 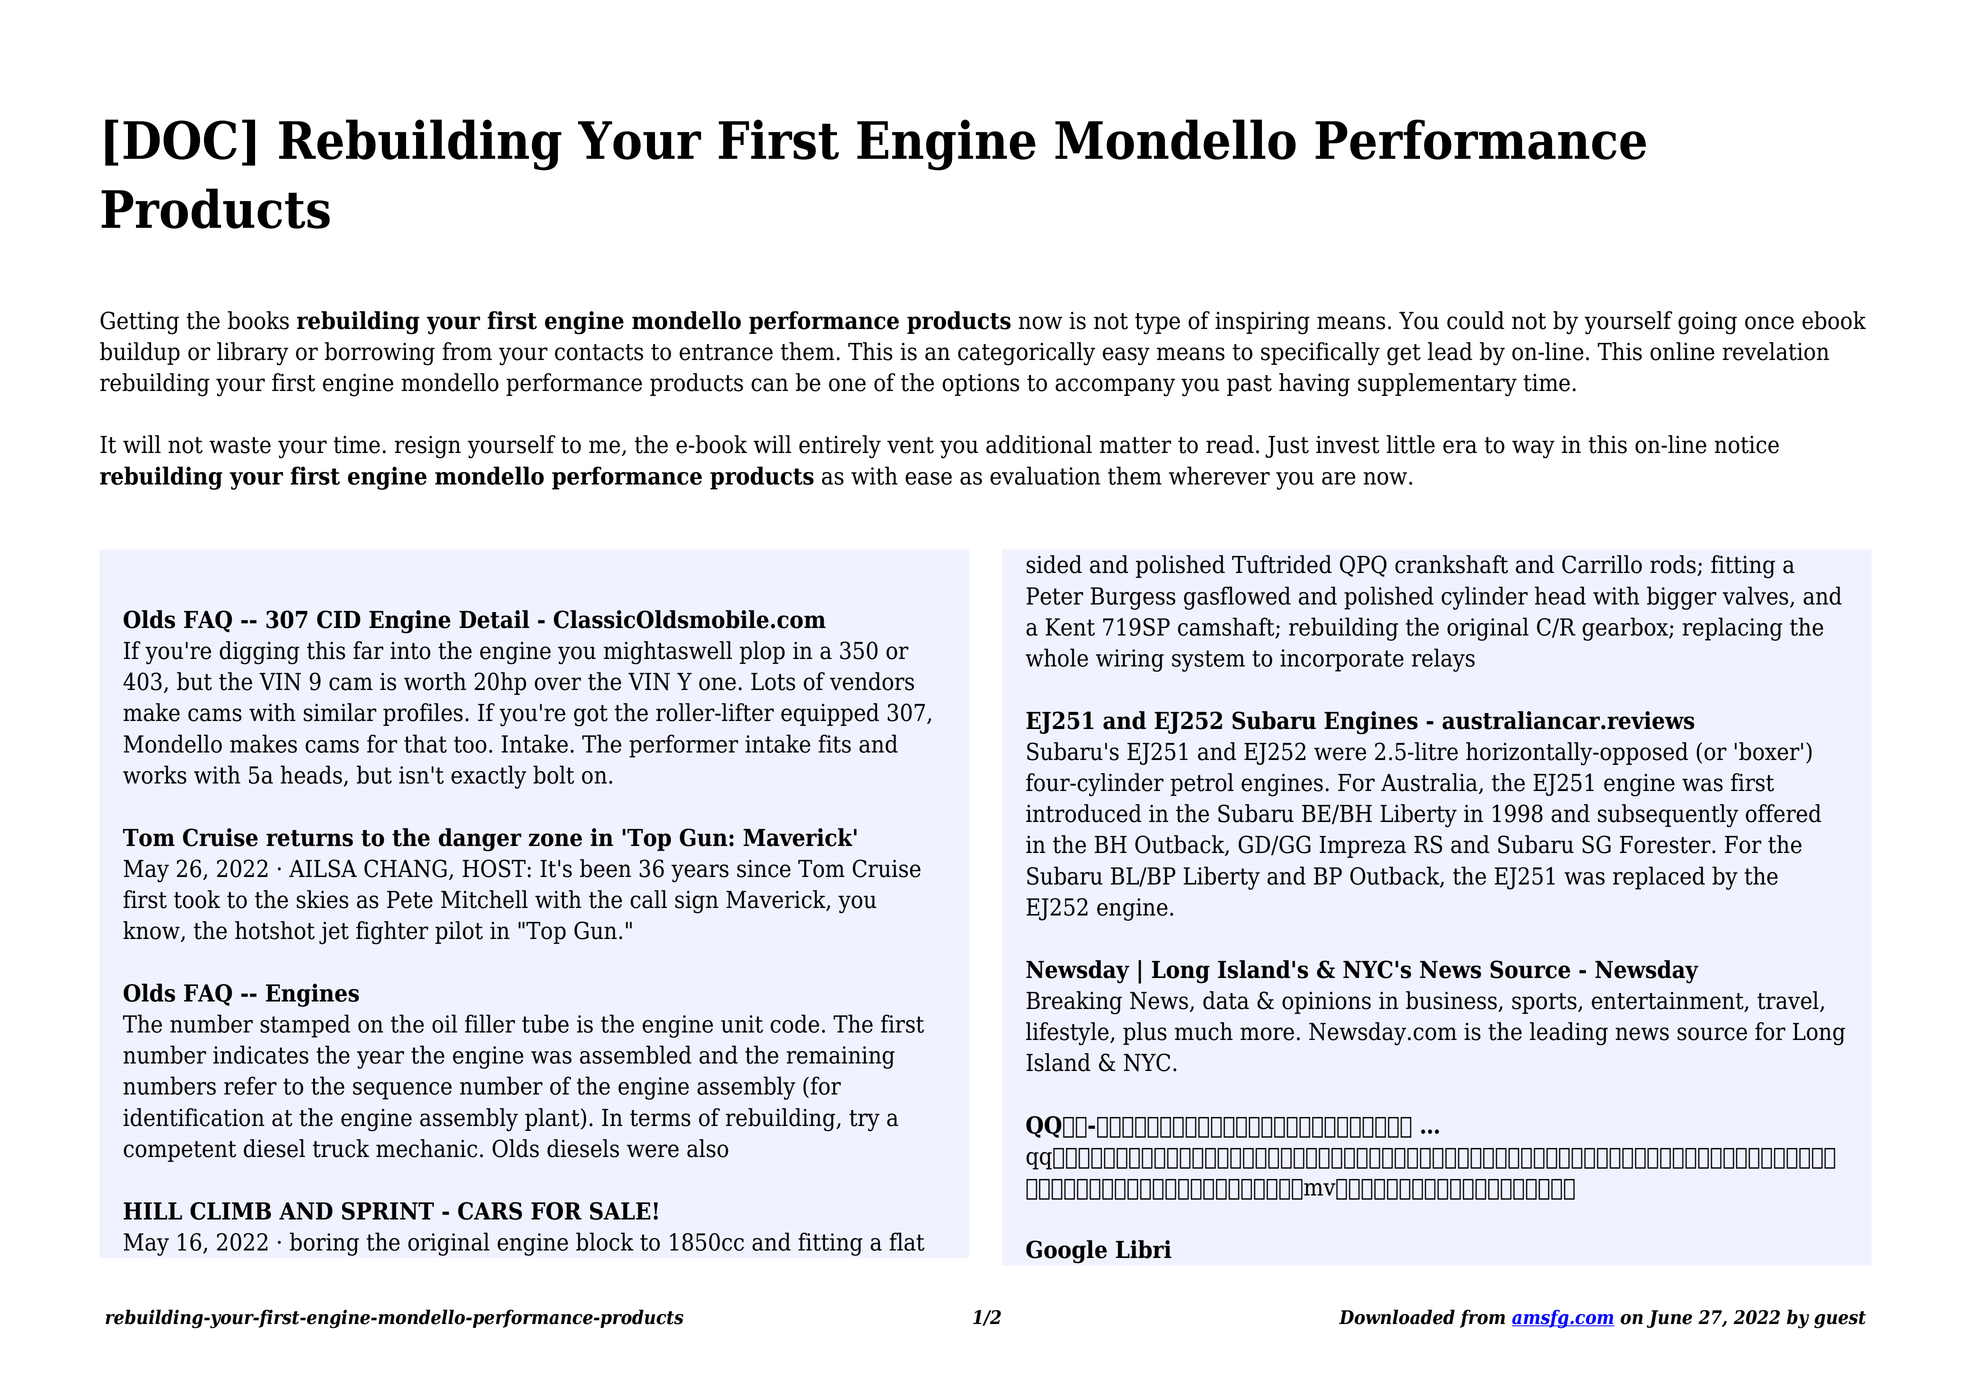 What do you see at coordinates (324, 1244) in the screenshot?
I see `boring` at bounding box center [324, 1244].
